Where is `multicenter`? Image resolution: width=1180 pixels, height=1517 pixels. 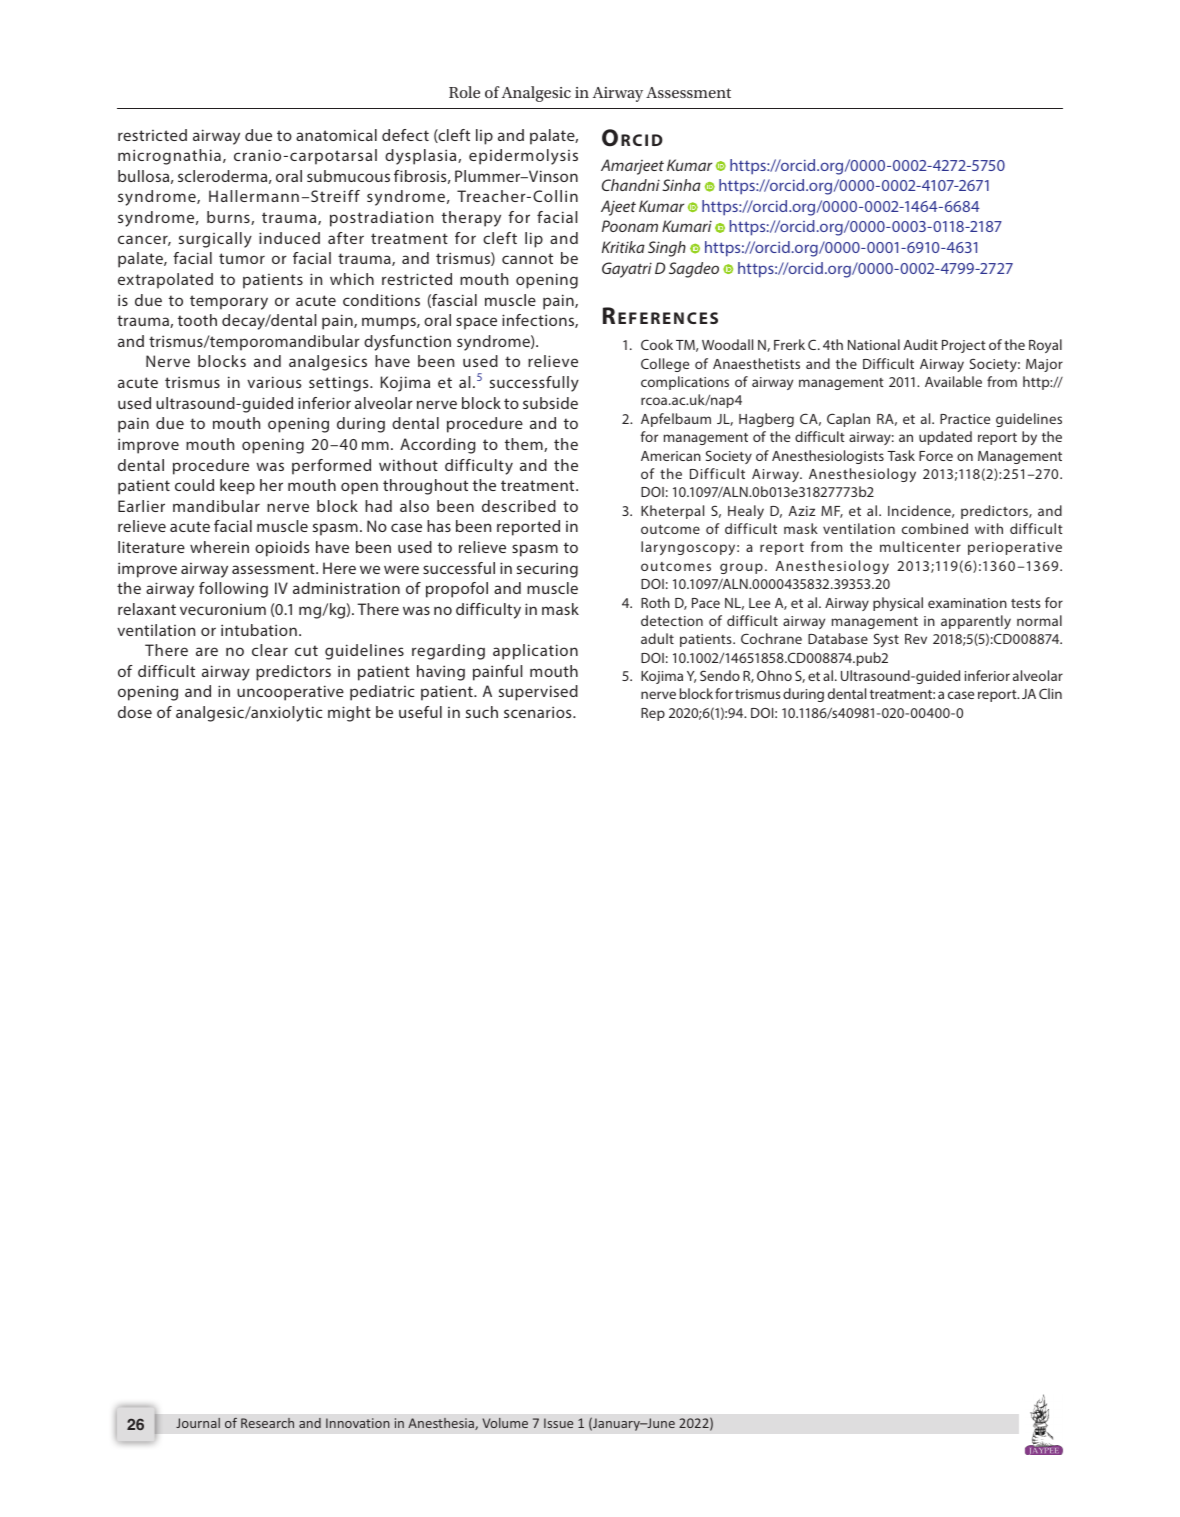
multicenter is located at coordinates (920, 546).
